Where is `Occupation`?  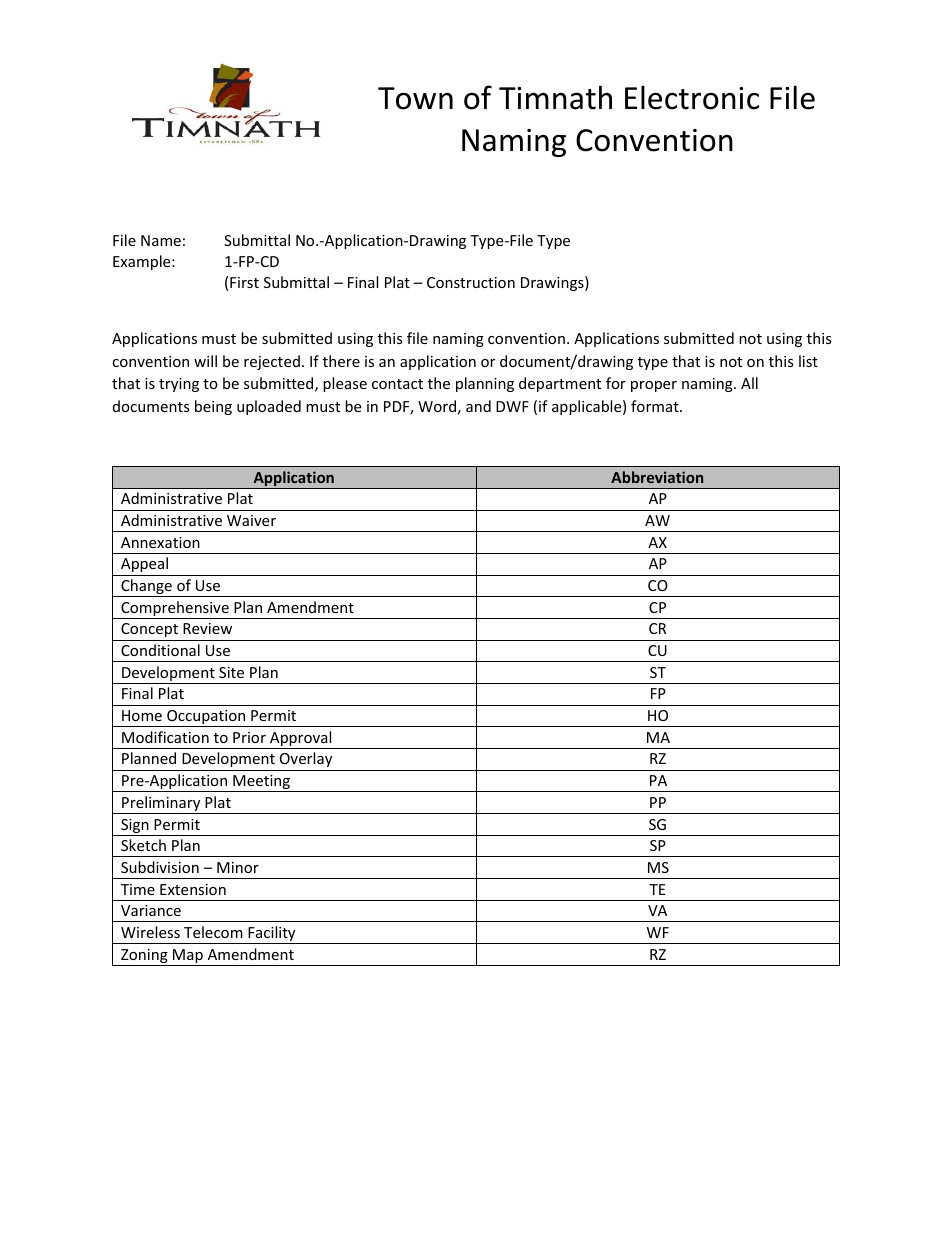
Occupation is located at coordinates (206, 718).
